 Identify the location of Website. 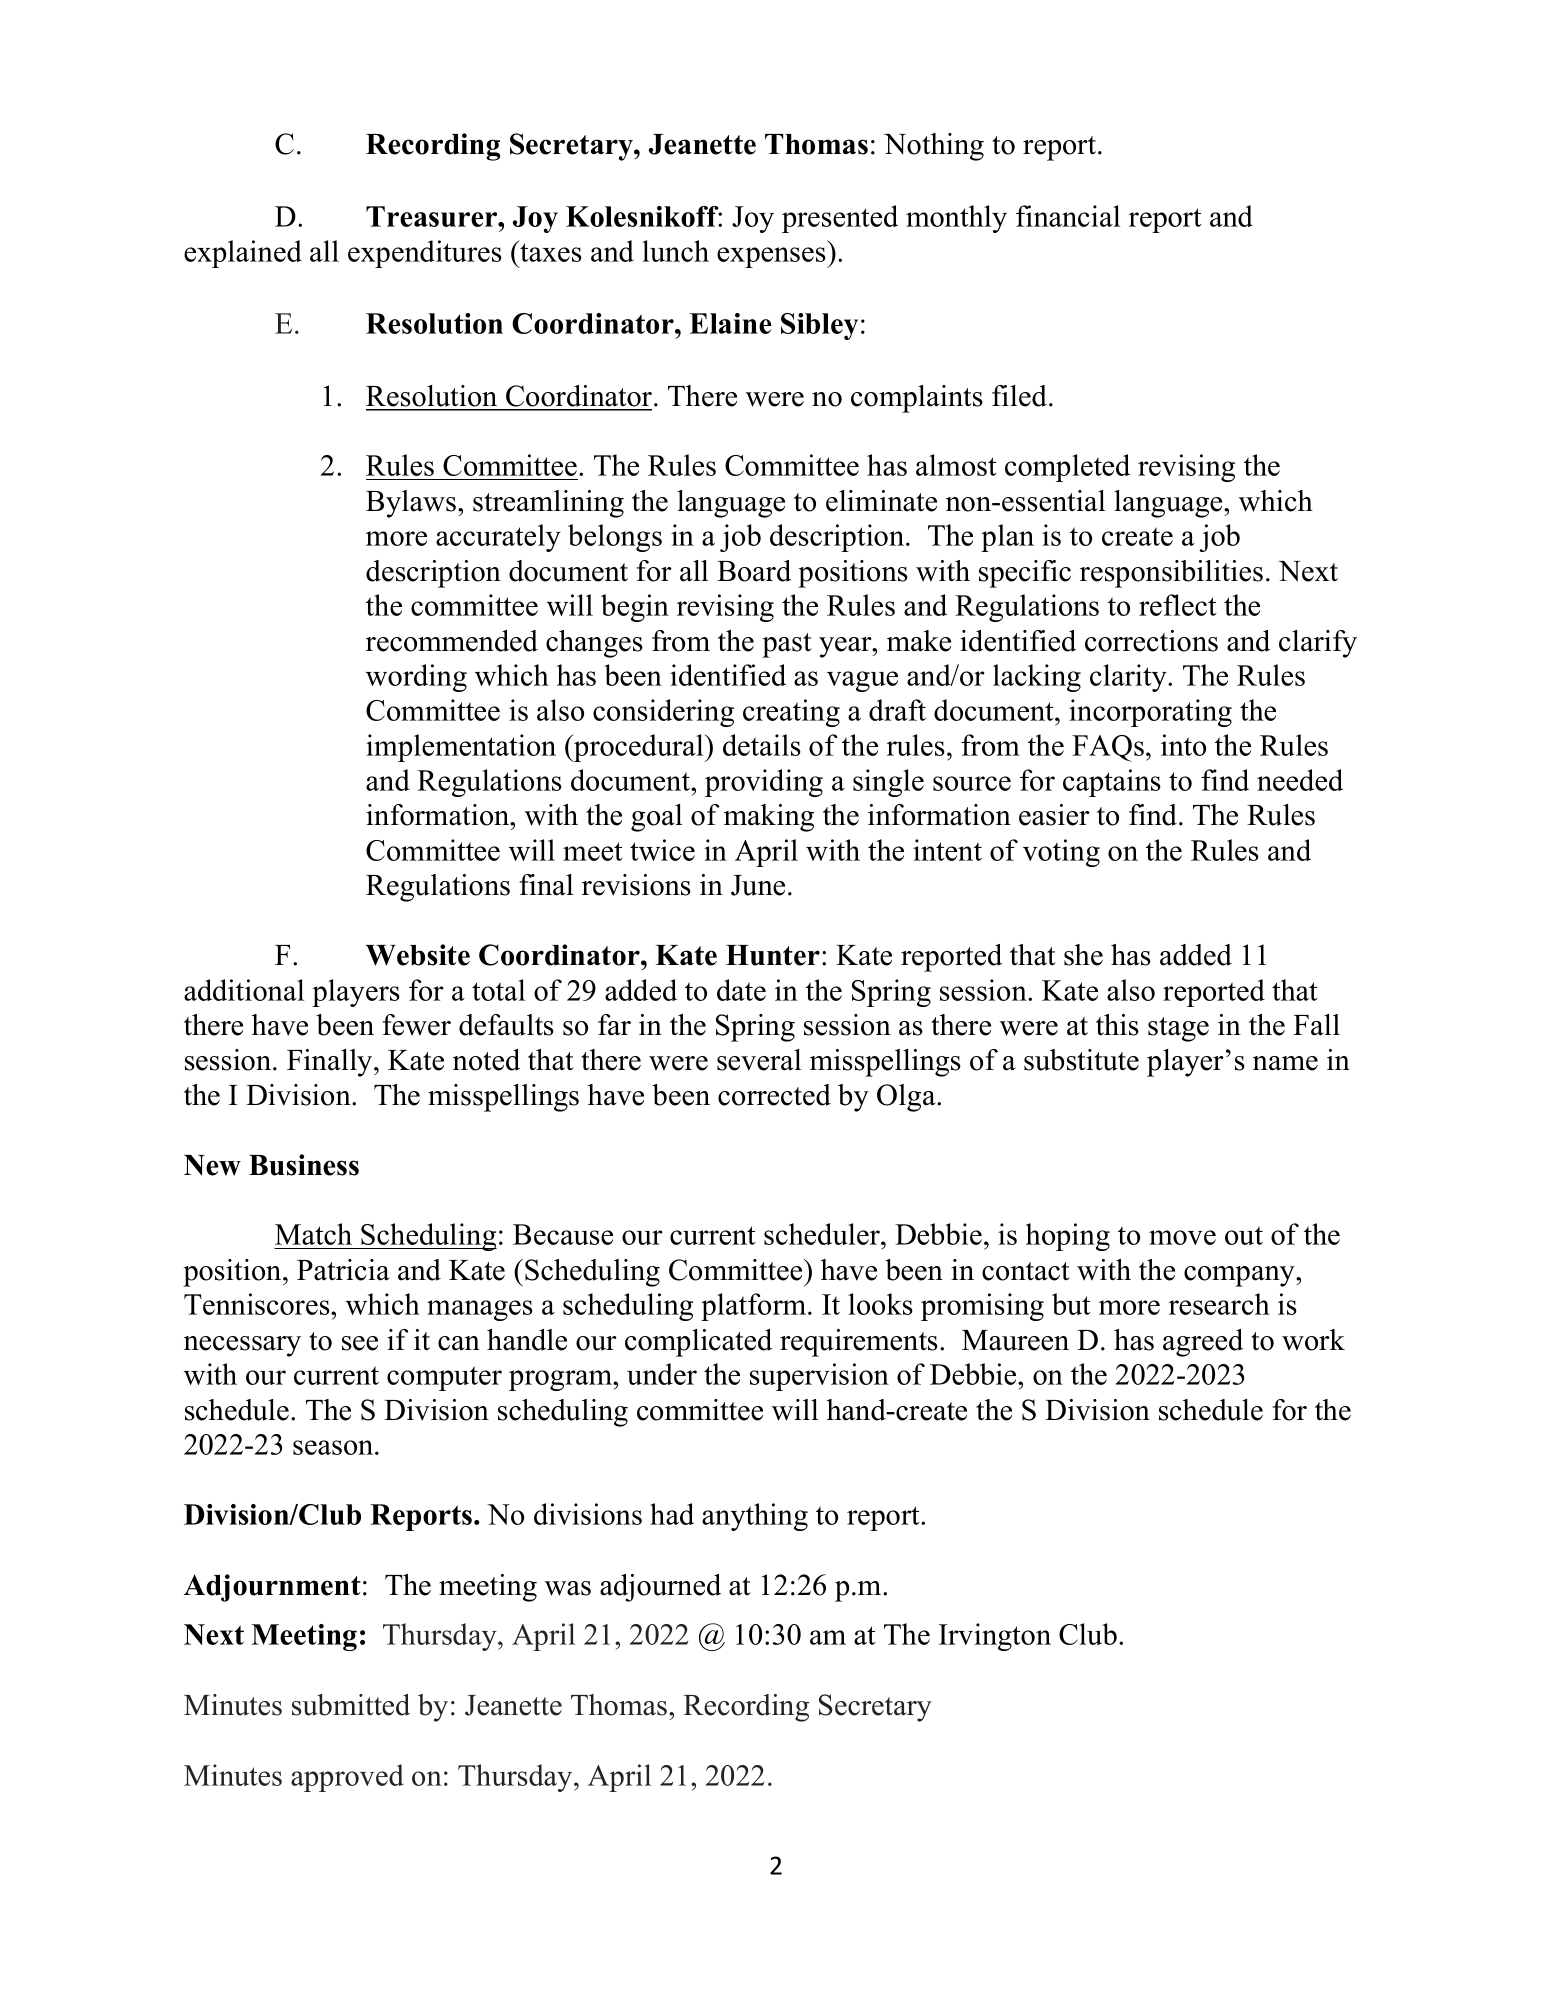
(418, 955).
